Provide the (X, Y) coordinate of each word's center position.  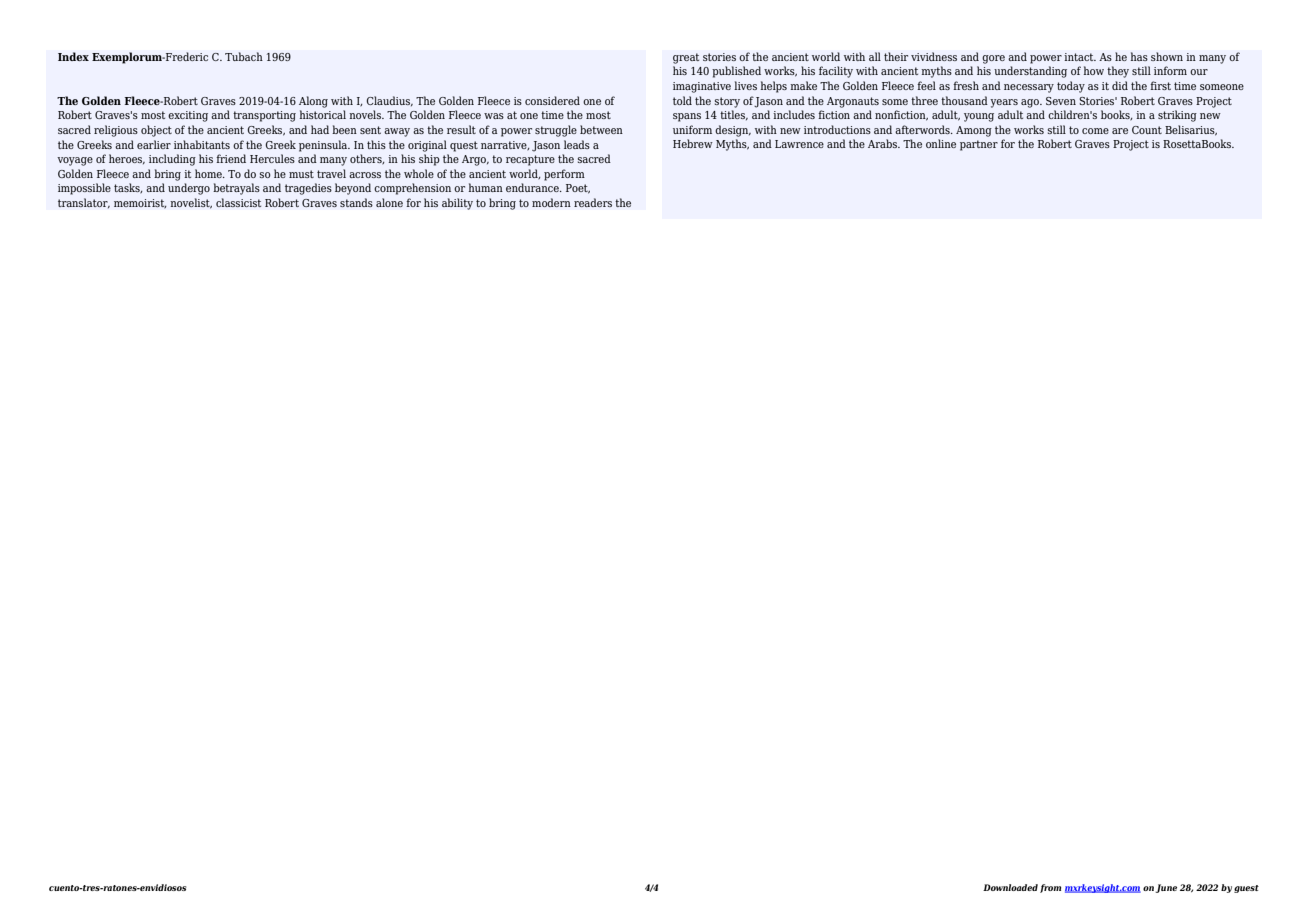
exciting (188, 116)
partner (979, 145)
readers (593, 202)
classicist (238, 202)
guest (1246, 889)
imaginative (702, 87)
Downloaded (1010, 887)
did (1120, 85)
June (1166, 888)
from (1050, 888)
